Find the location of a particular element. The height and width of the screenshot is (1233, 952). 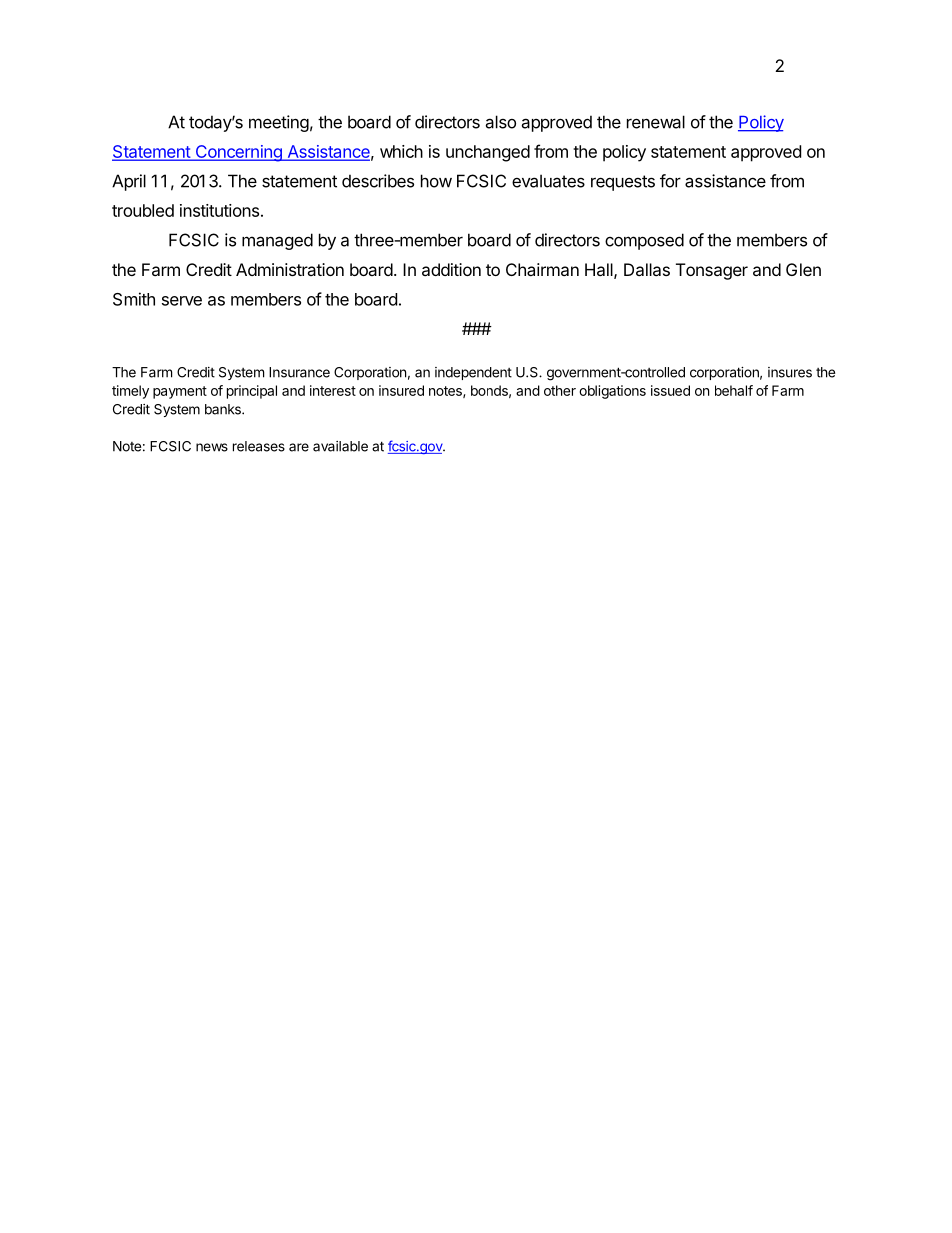

behalf is located at coordinates (734, 390).
